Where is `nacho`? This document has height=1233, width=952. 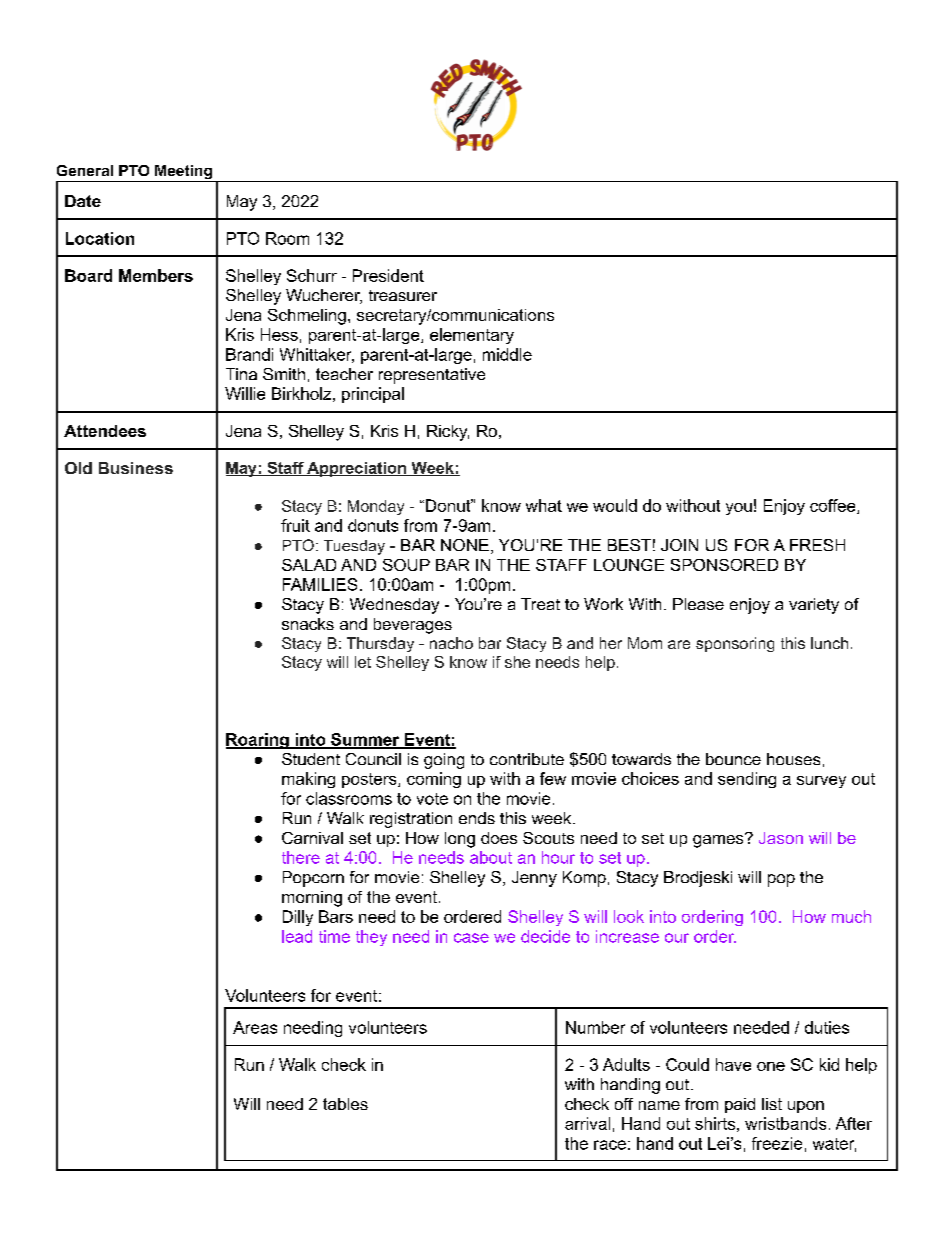 nacho is located at coordinates (451, 643).
